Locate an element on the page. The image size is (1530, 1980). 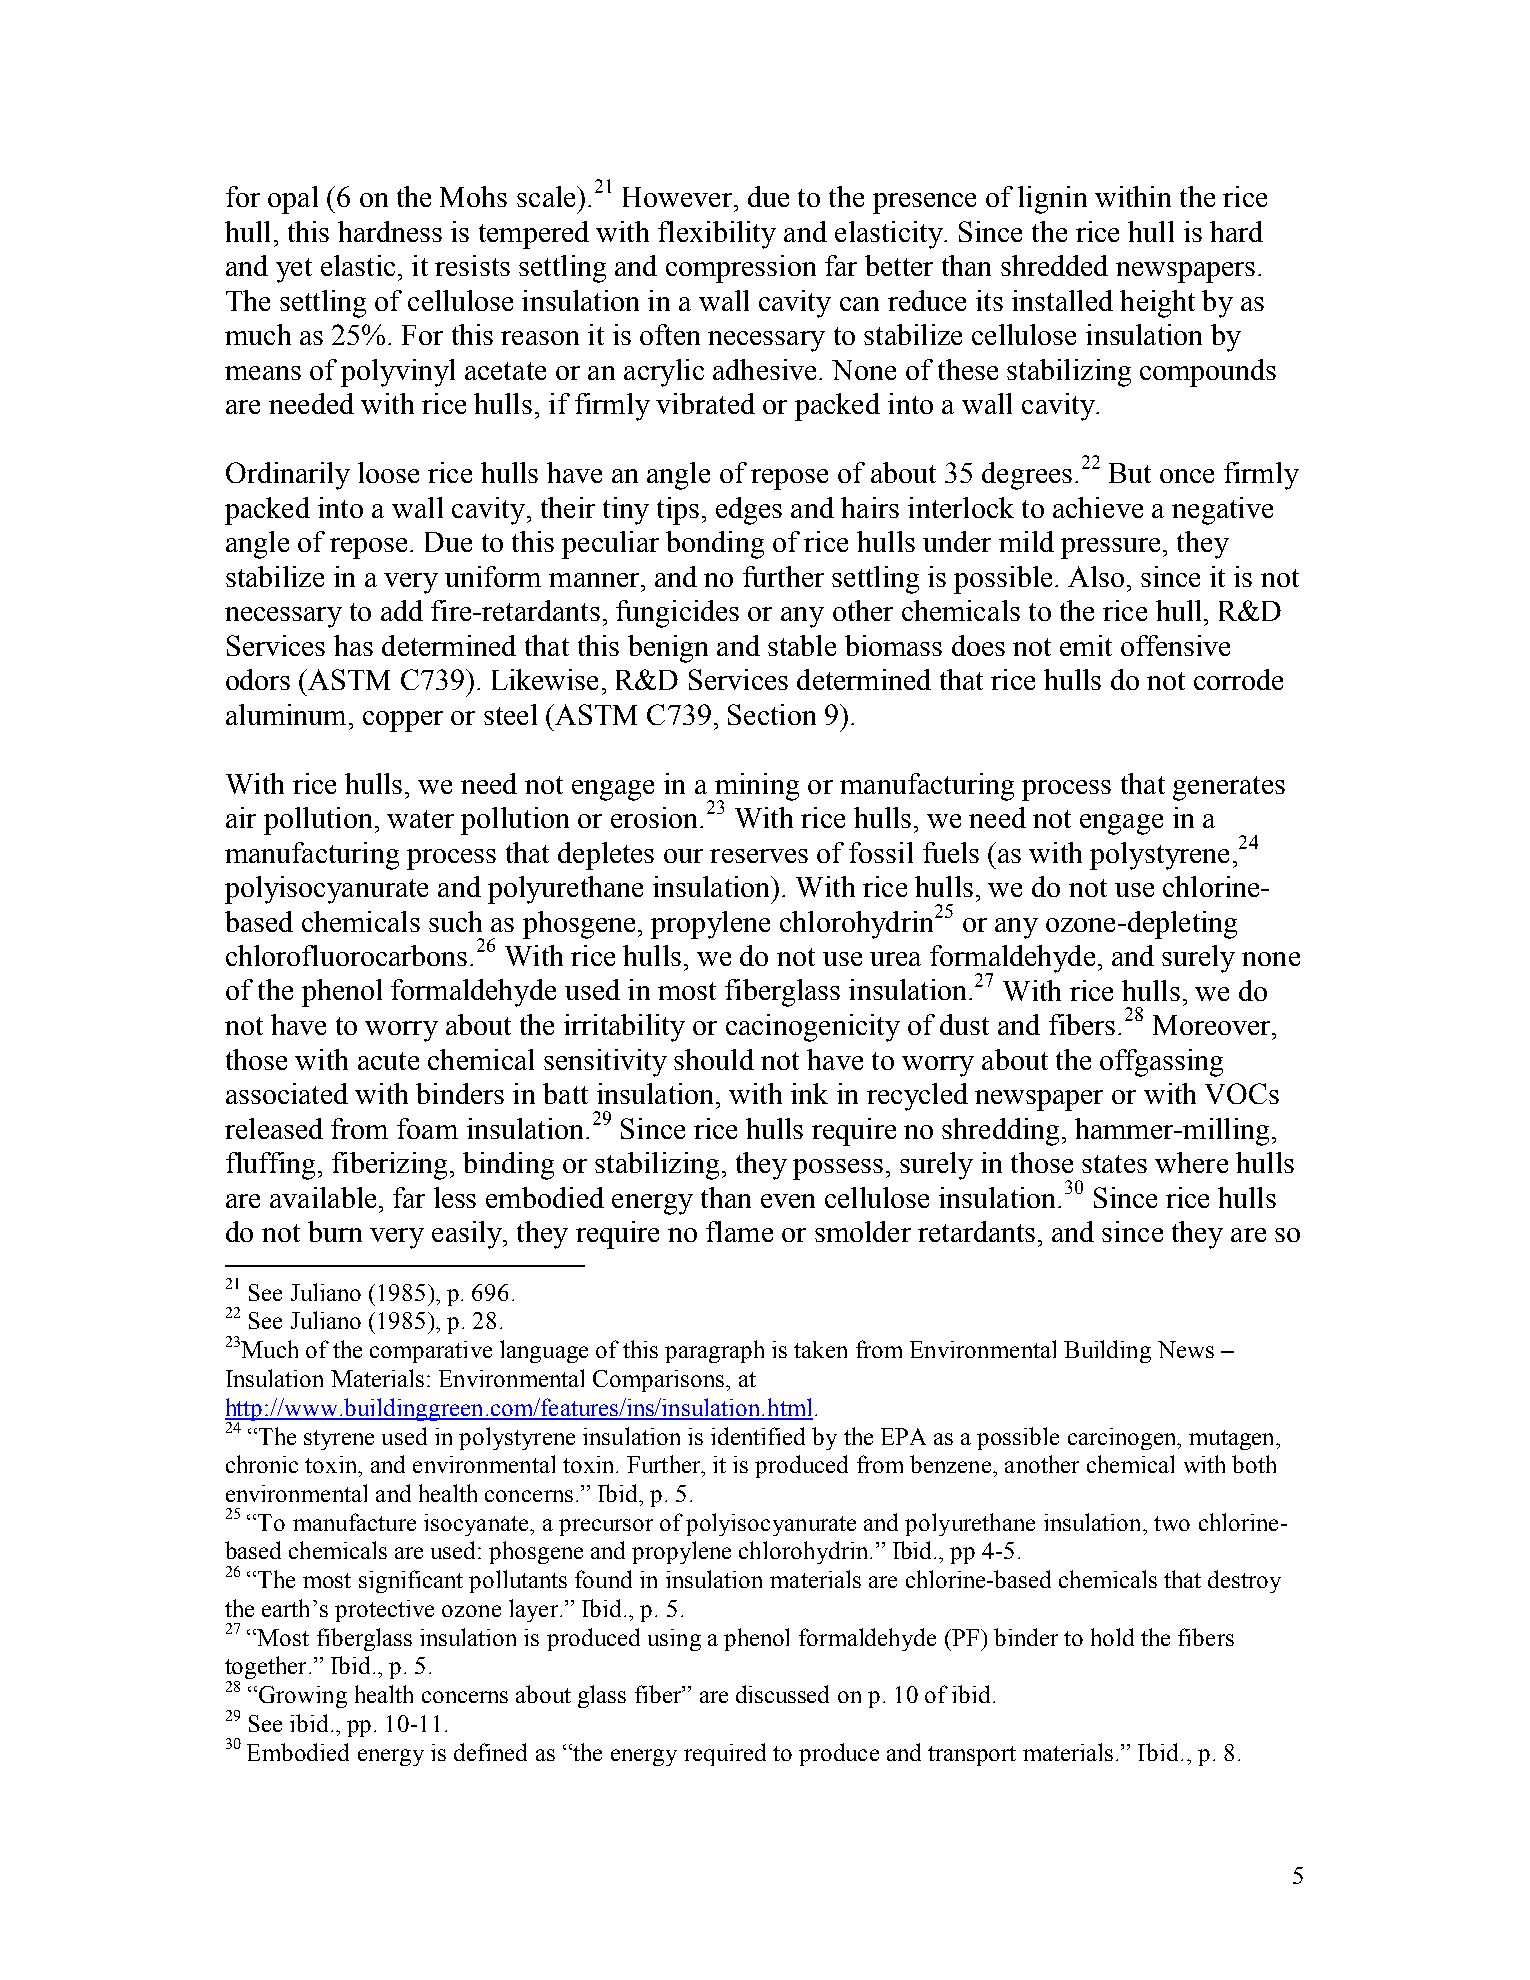
should is located at coordinates (714, 1059).
